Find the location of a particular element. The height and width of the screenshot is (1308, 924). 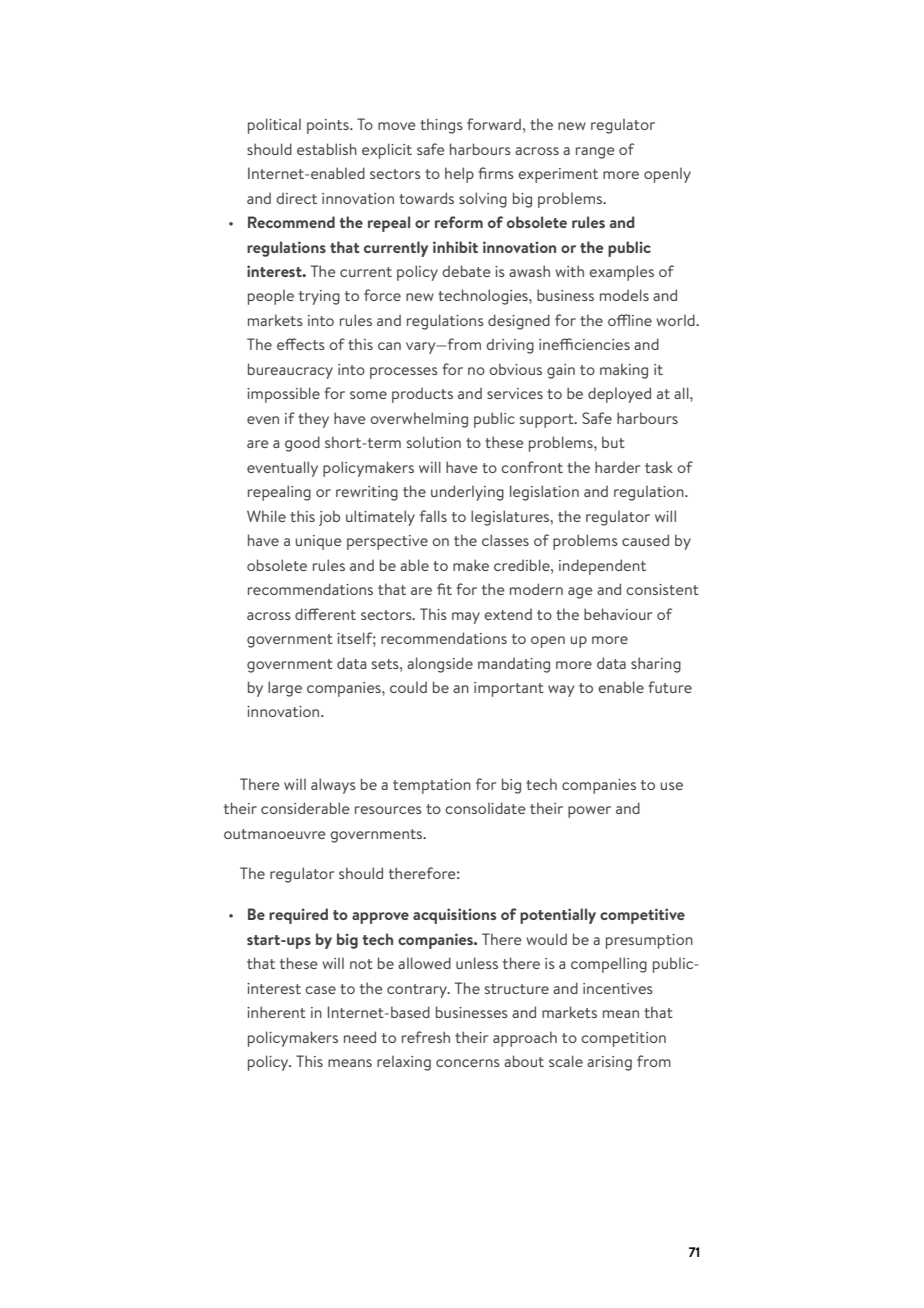

inherent is located at coordinates (276, 1012).
